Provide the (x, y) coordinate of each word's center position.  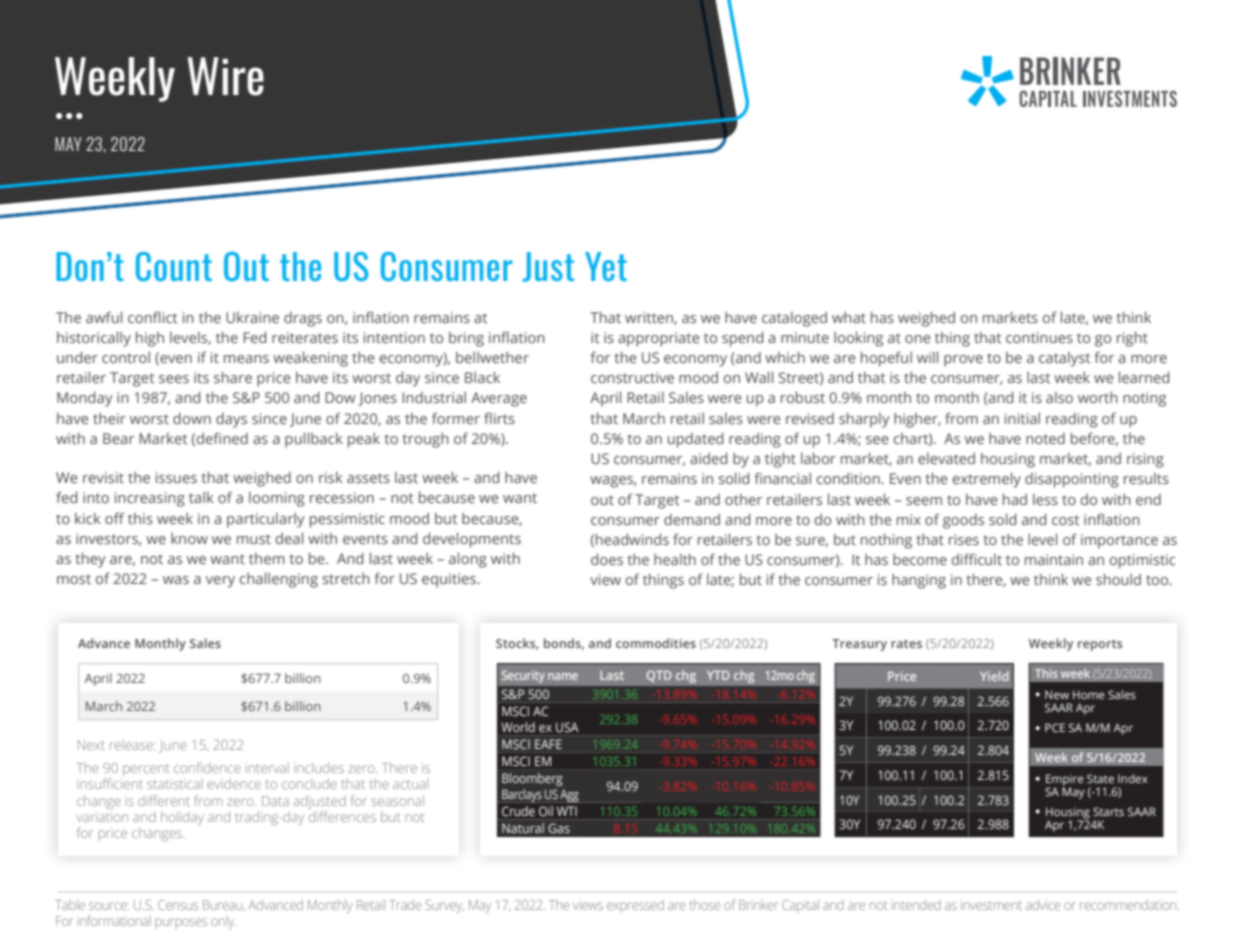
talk (201, 497)
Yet (606, 266)
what (849, 317)
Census (178, 905)
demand (692, 519)
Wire (225, 76)
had (1015, 499)
